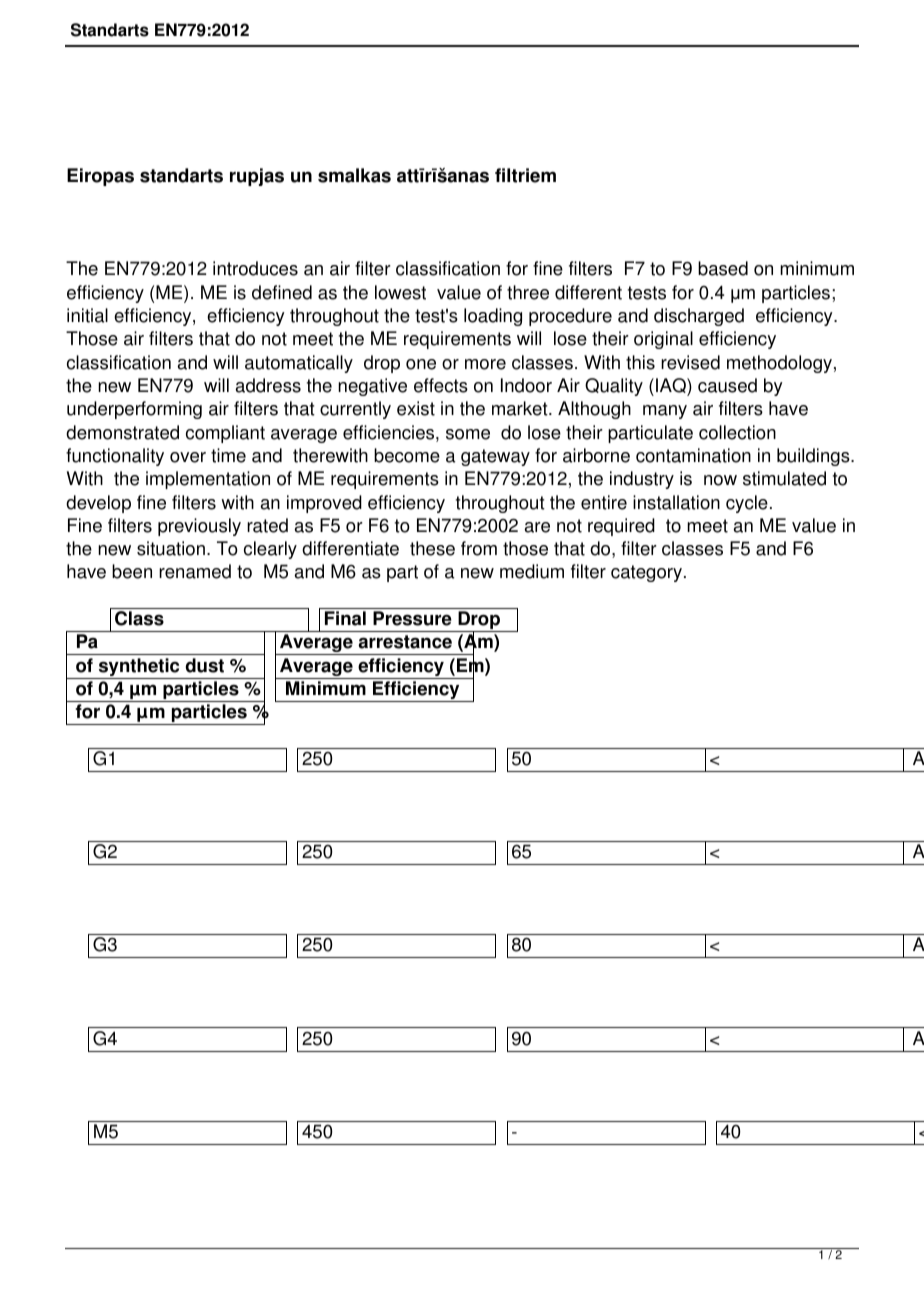  I want to click on exist, so click(416, 408).
